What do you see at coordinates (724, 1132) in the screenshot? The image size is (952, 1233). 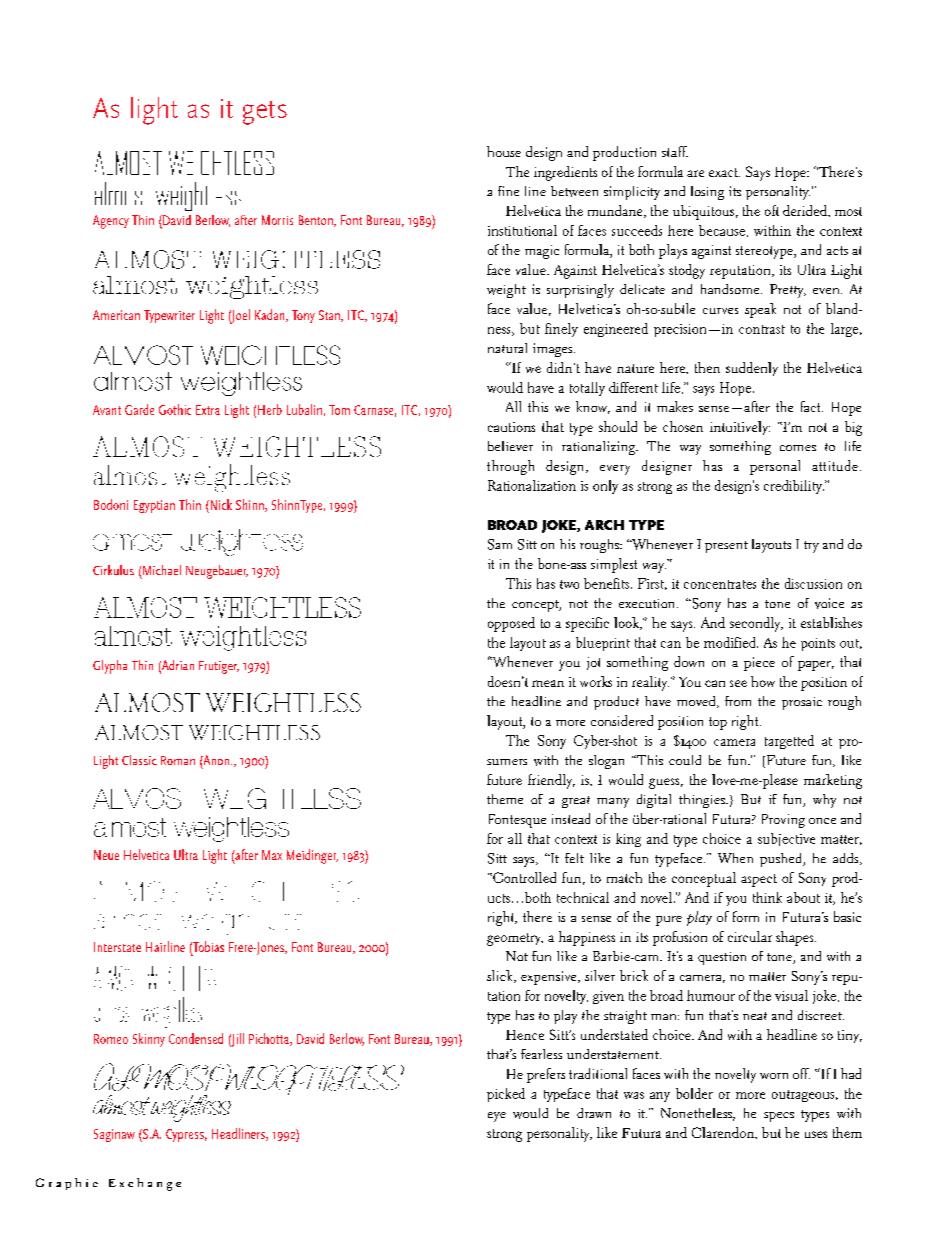 I see `Clarendon` at bounding box center [724, 1132].
